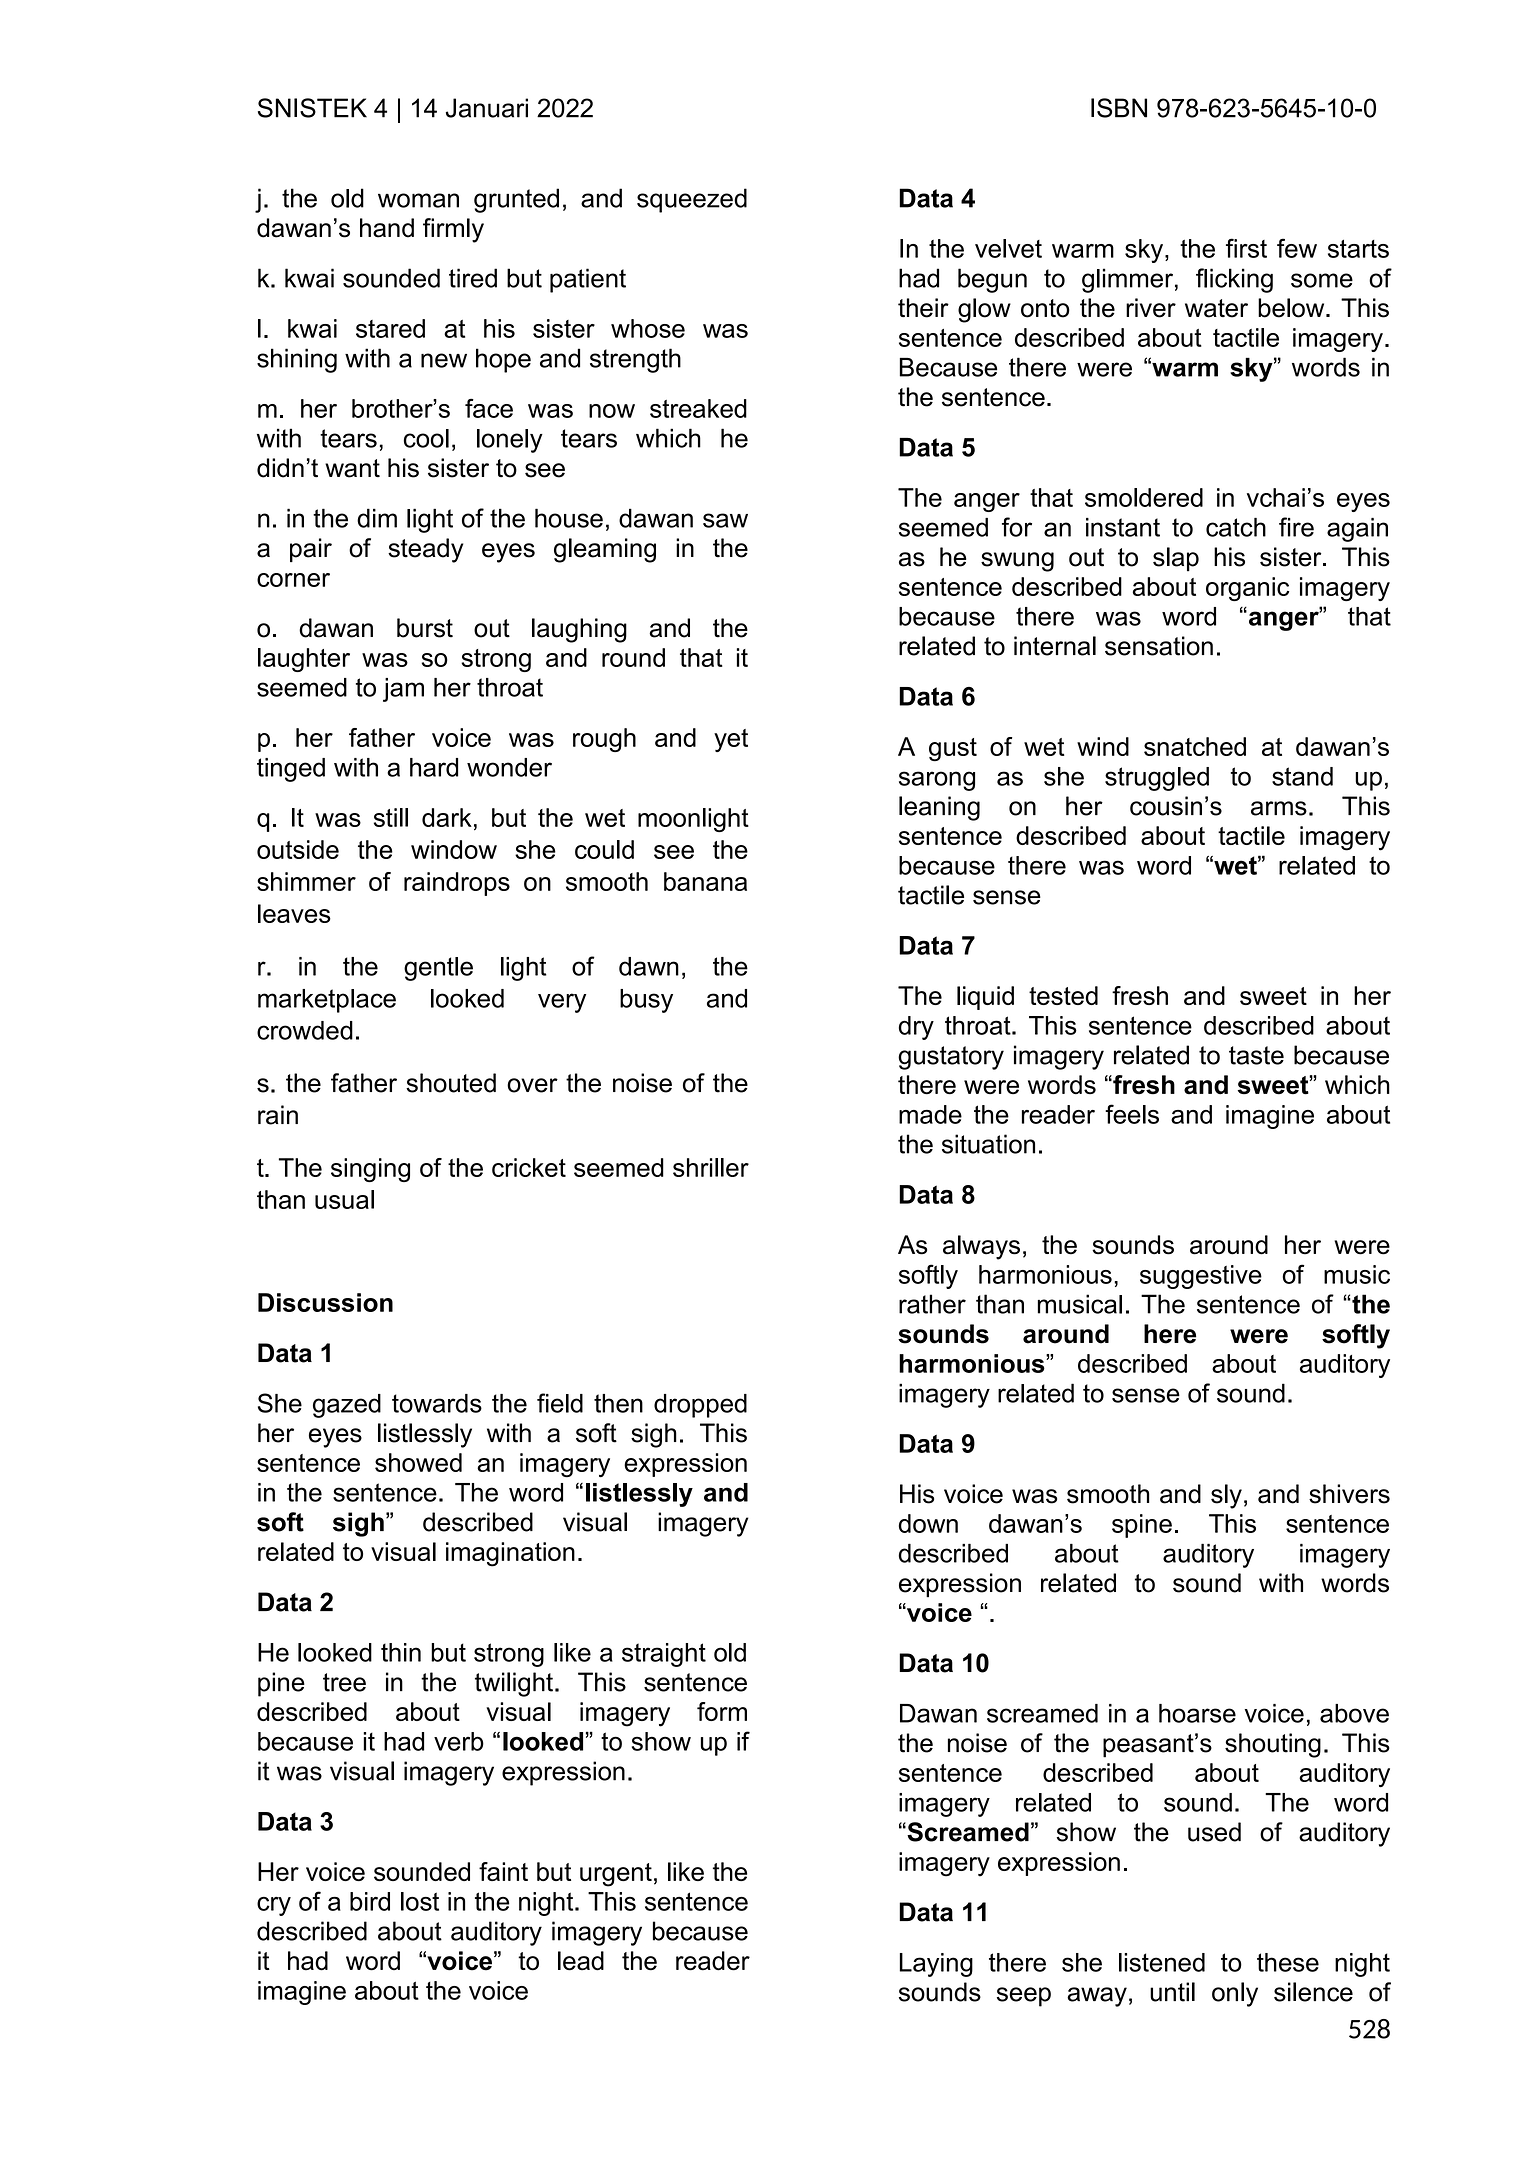  I want to click on yet, so click(731, 740).
